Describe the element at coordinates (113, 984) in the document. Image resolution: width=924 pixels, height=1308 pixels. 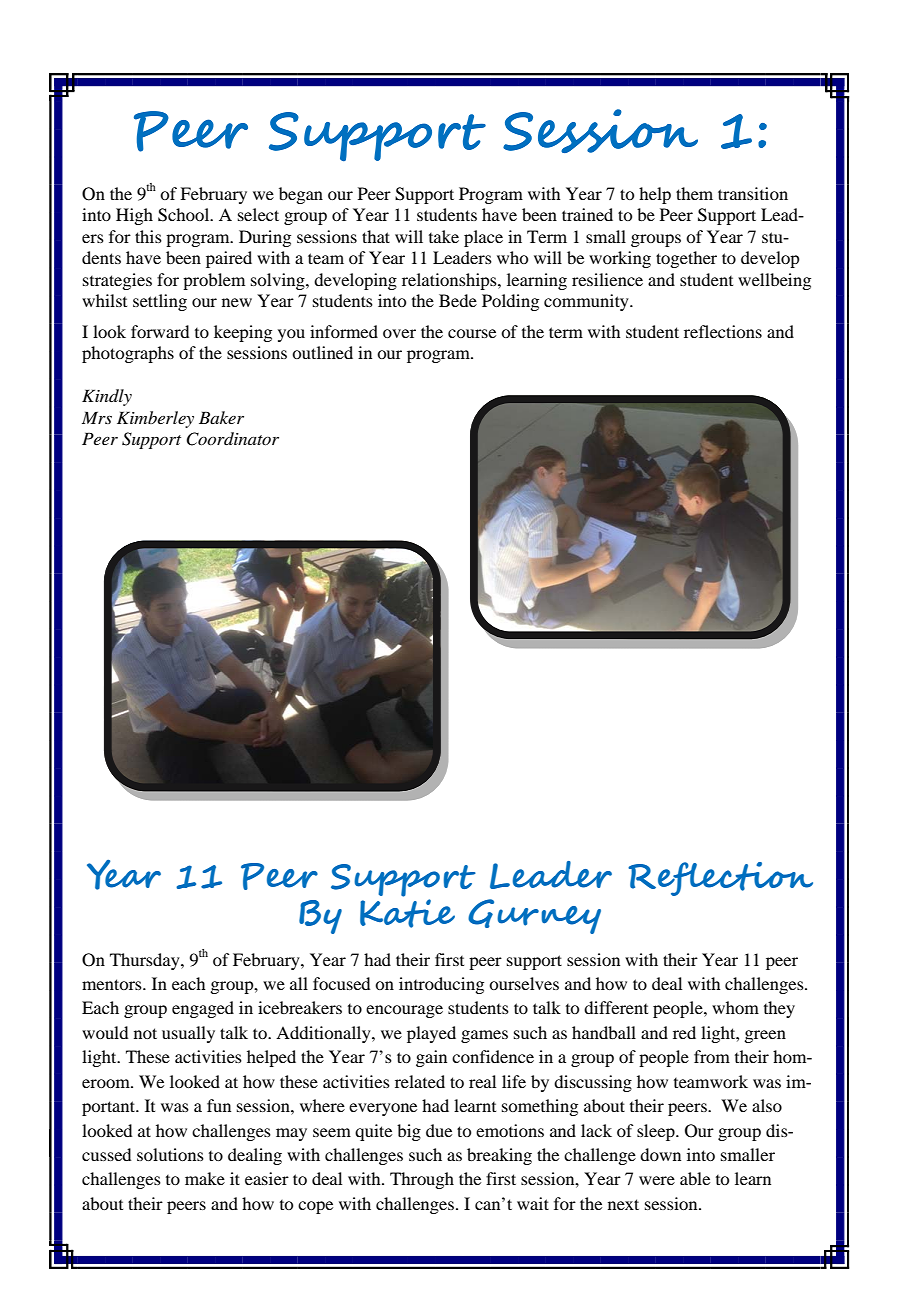
I see `mentors` at that location.
